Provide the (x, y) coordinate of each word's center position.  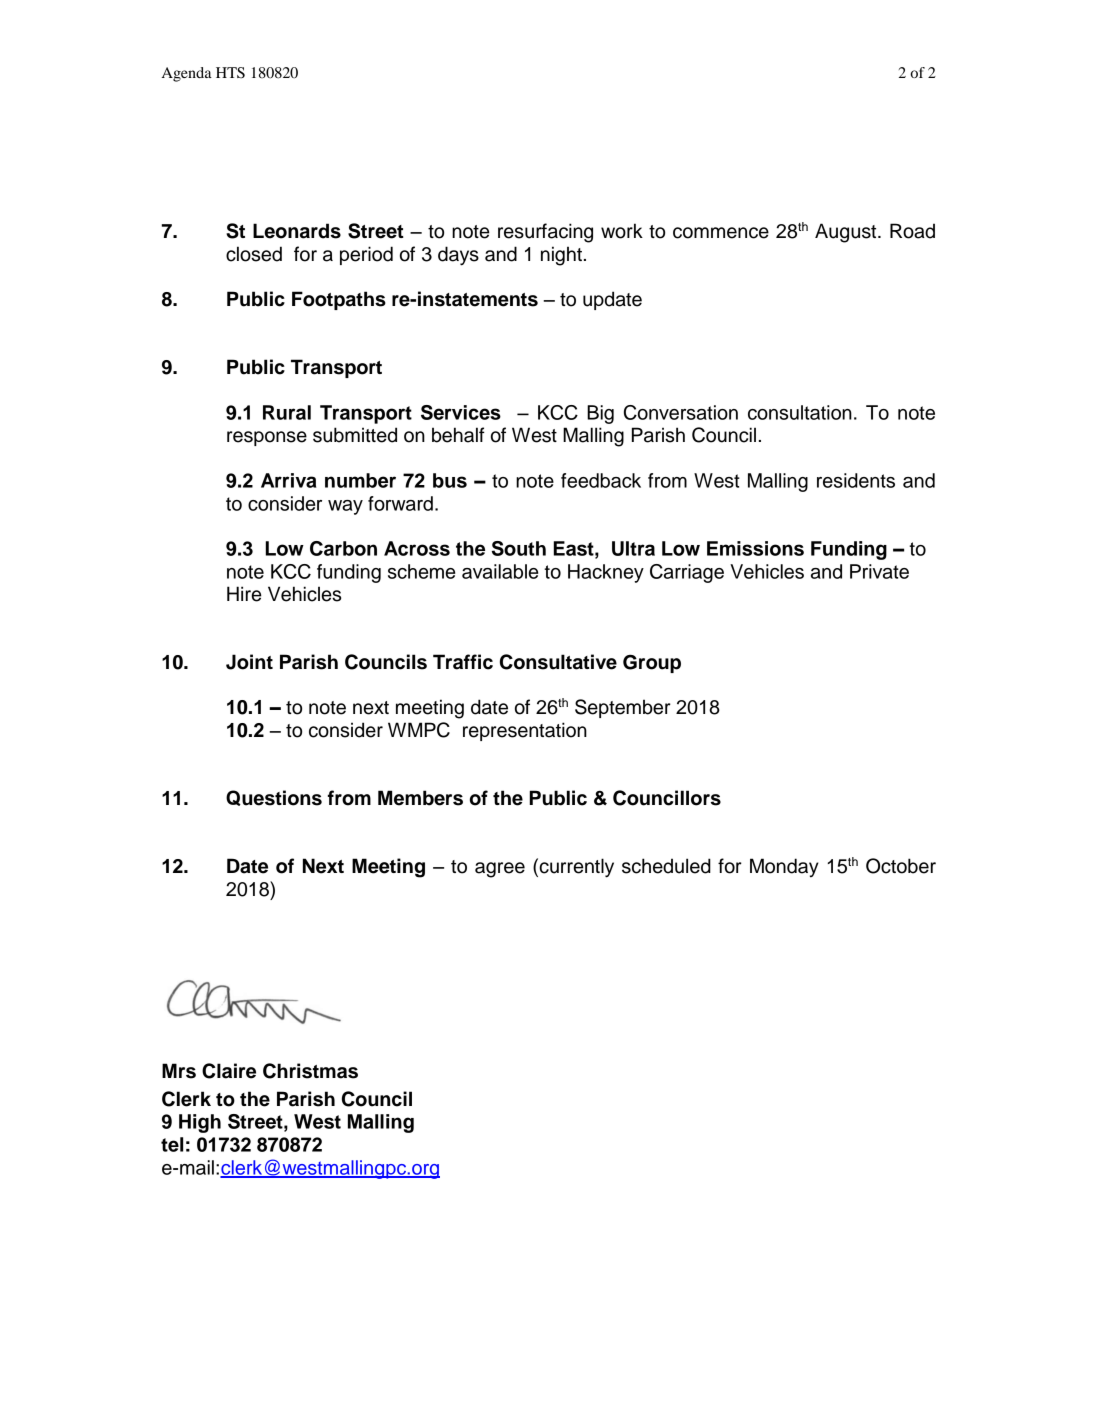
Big (600, 414)
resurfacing (545, 233)
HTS (230, 73)
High (200, 1123)
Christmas (310, 1071)
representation (525, 731)
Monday (784, 868)
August (847, 233)
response (267, 438)
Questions (274, 798)
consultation (800, 412)
